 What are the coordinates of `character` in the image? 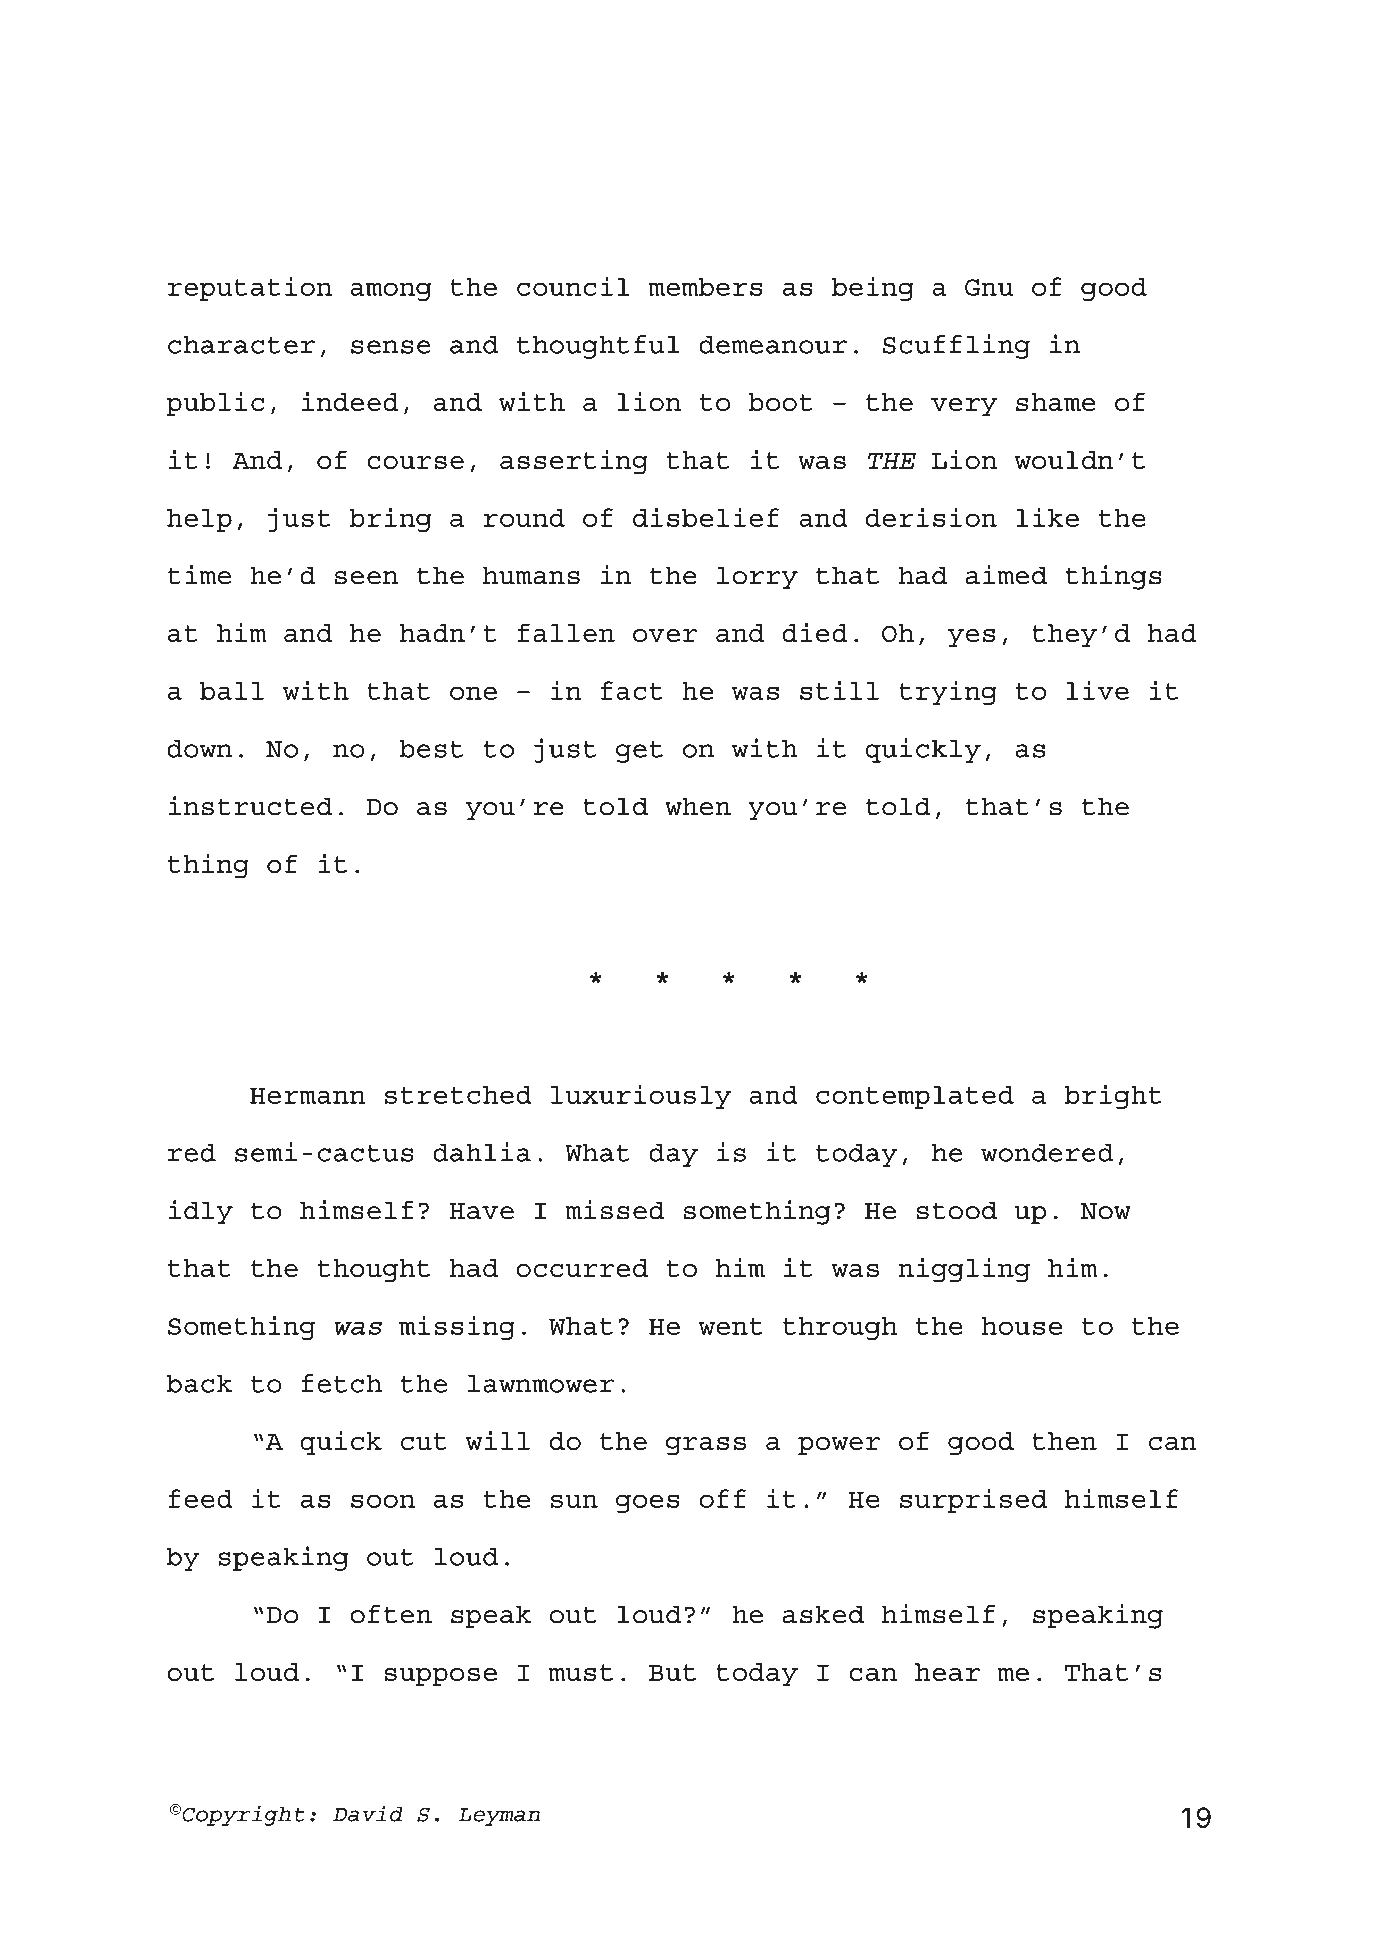 It's located at (241, 345).
